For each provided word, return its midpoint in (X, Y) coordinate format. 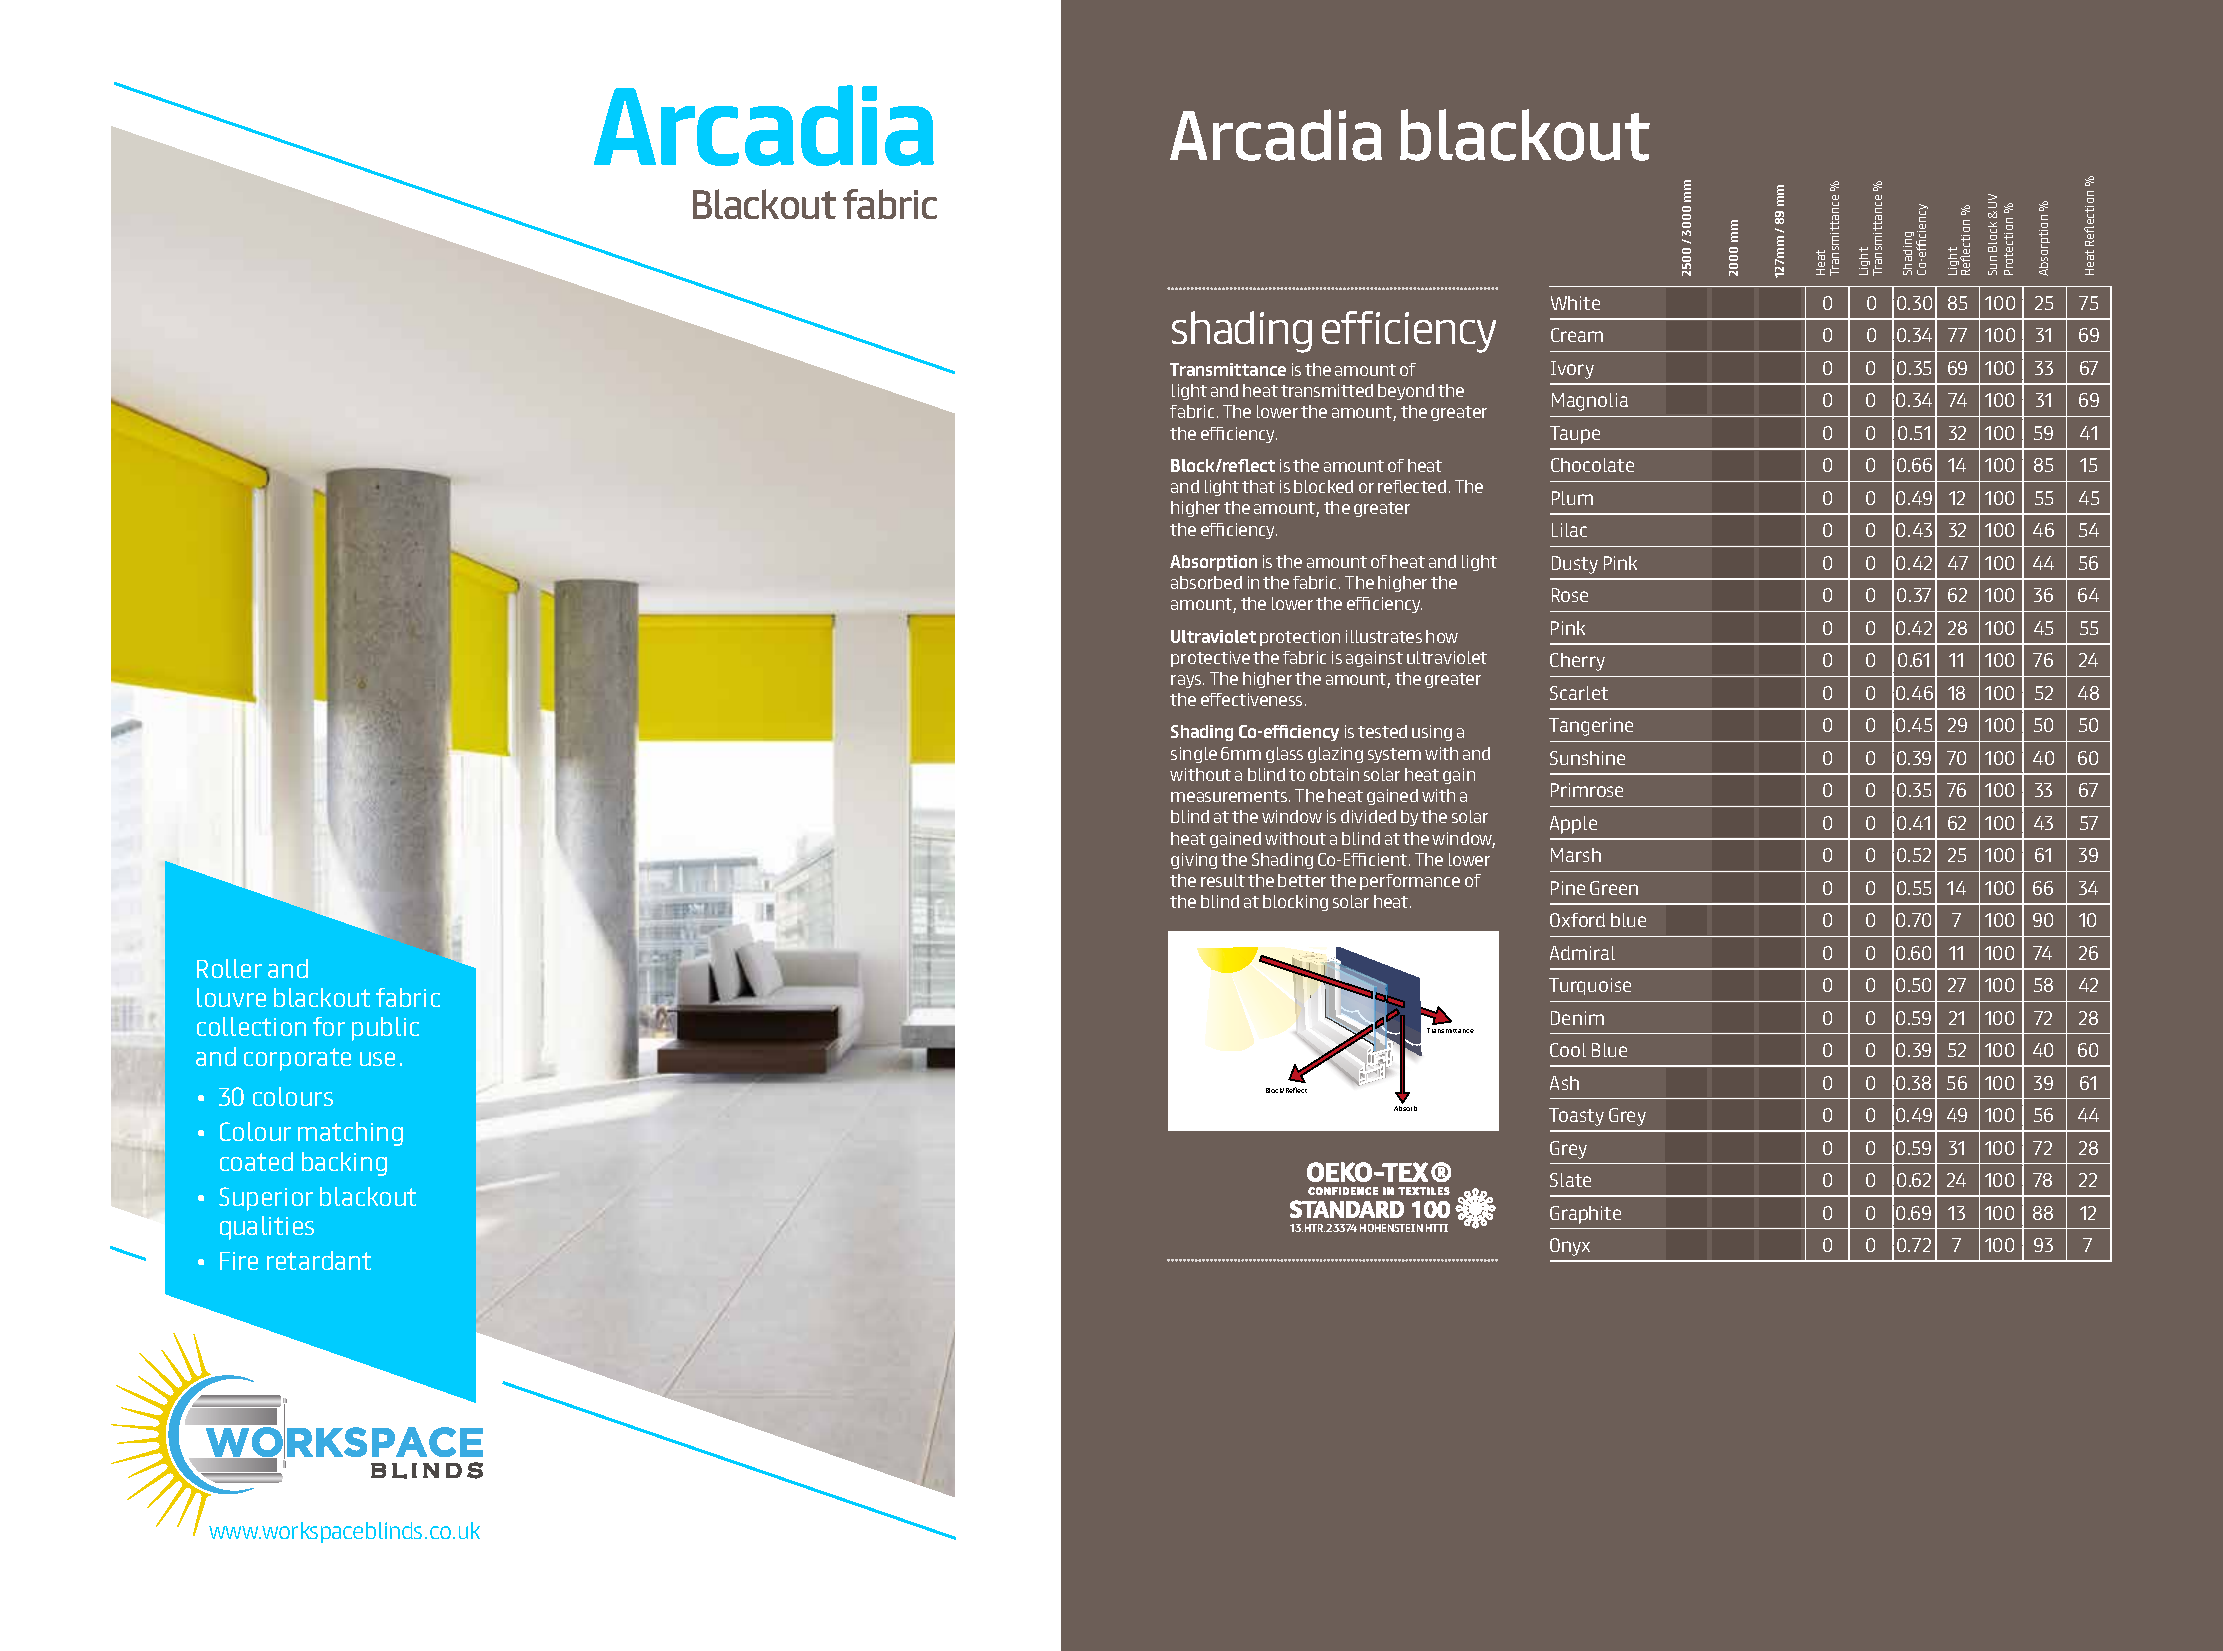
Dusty (1575, 565)
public (385, 1029)
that (1258, 486)
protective (1210, 659)
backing (344, 1164)
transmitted (1327, 390)
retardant (319, 1260)
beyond (1406, 392)
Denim (1577, 1018)
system (1394, 755)
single (1194, 755)
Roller (229, 968)
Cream (1577, 335)
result (1223, 880)
